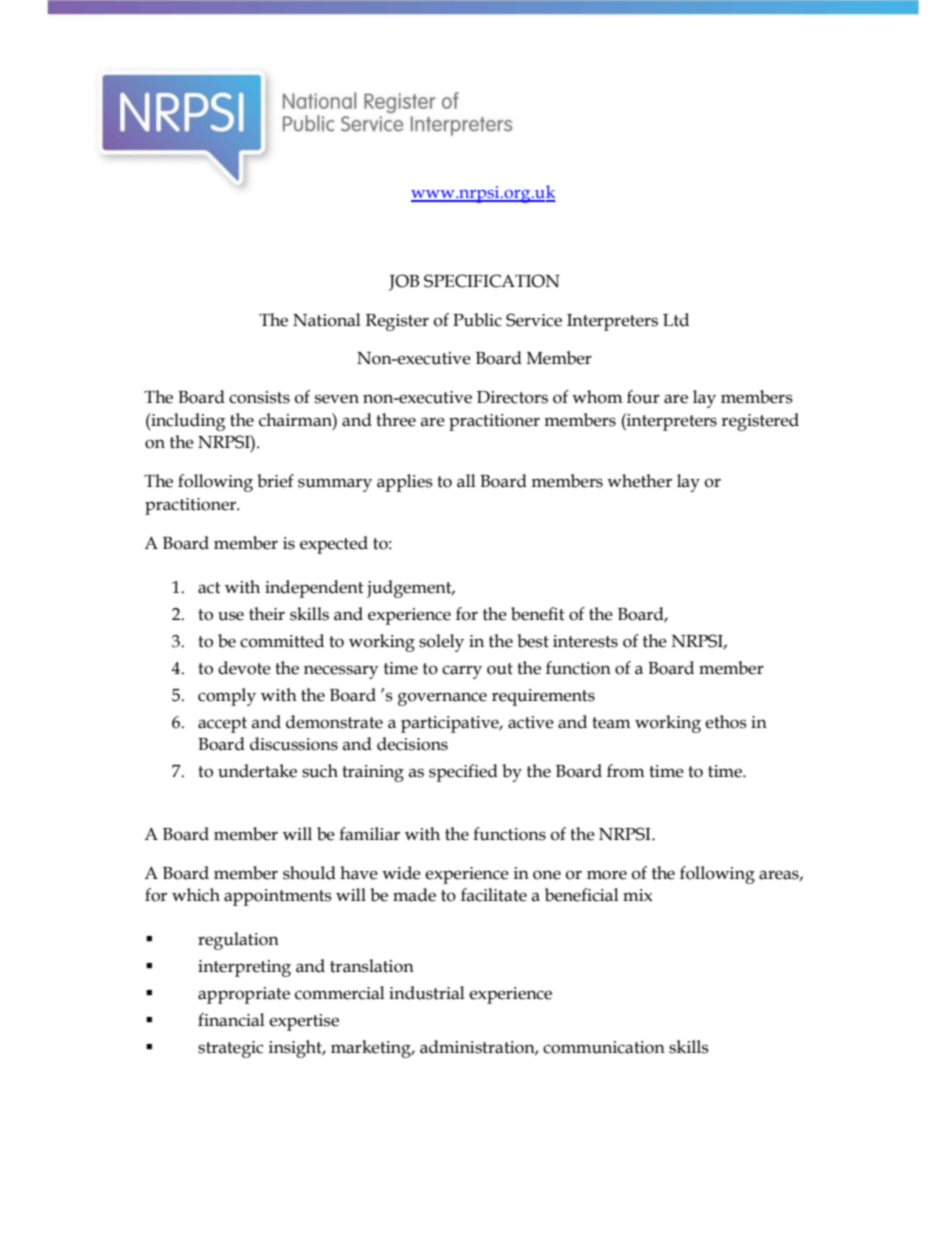 The height and width of the document is (1233, 952). I want to click on National, so click(327, 320).
